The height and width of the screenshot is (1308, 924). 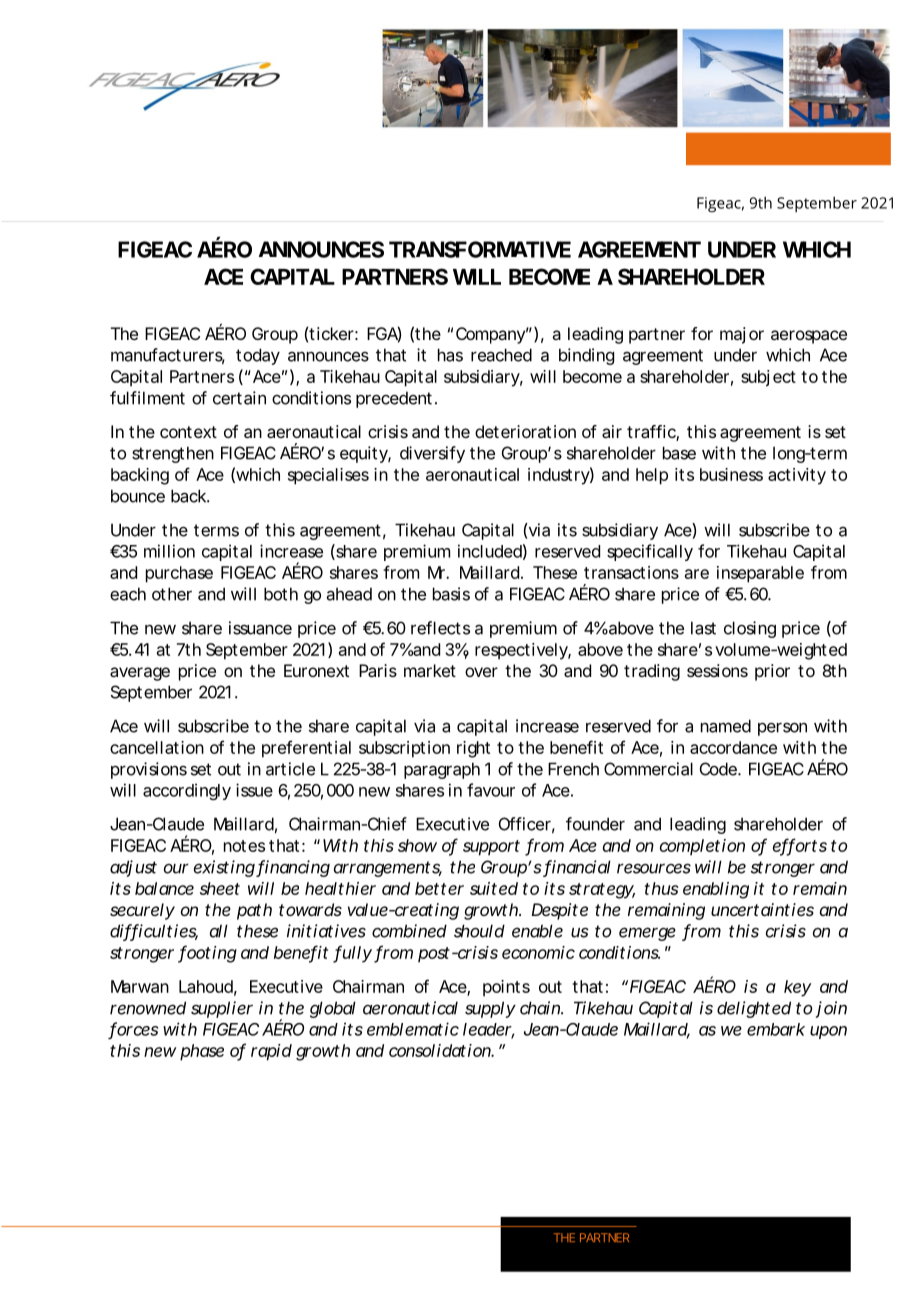 What do you see at coordinates (750, 629) in the screenshot?
I see `closing` at bounding box center [750, 629].
